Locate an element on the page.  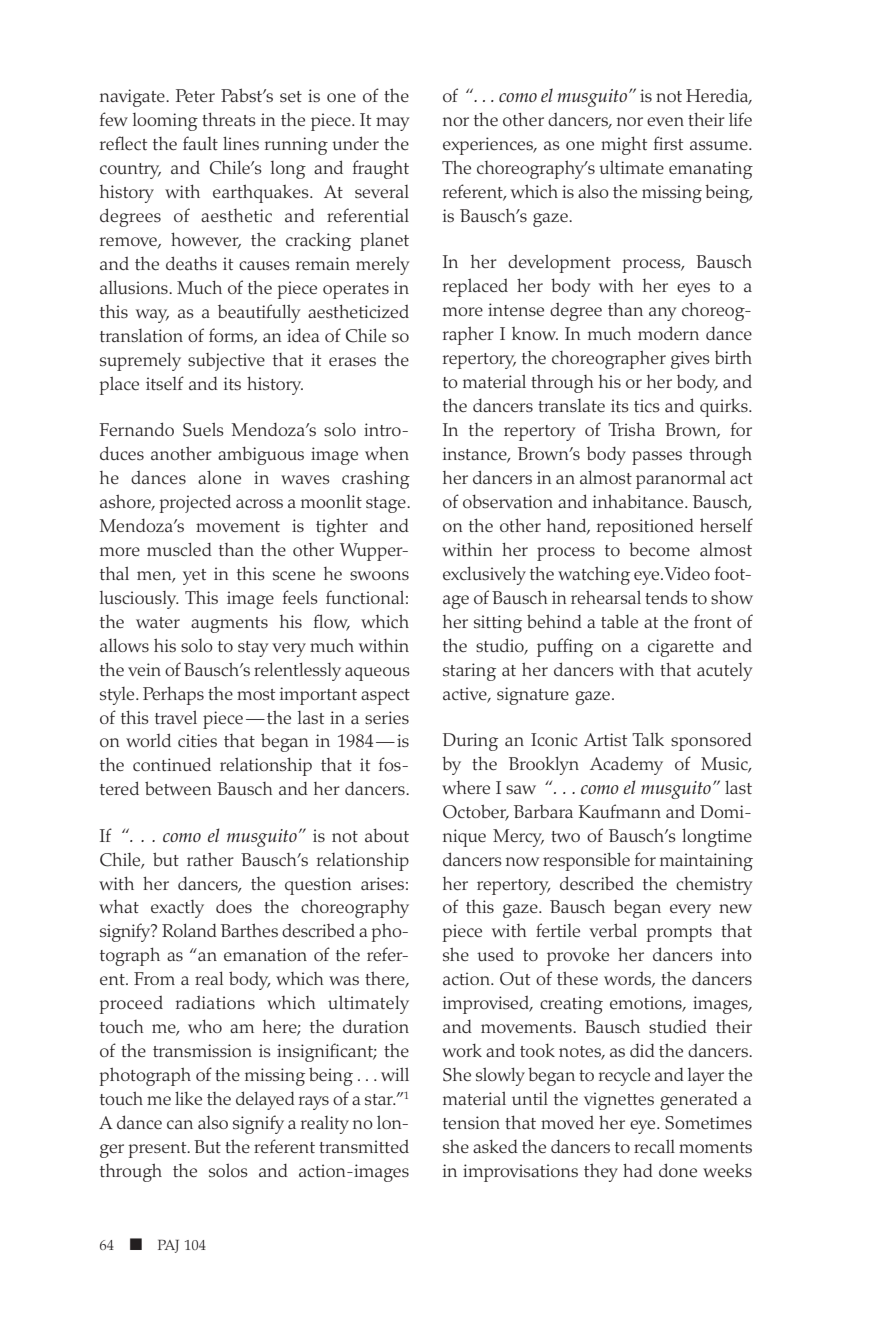
may is located at coordinates (393, 124).
